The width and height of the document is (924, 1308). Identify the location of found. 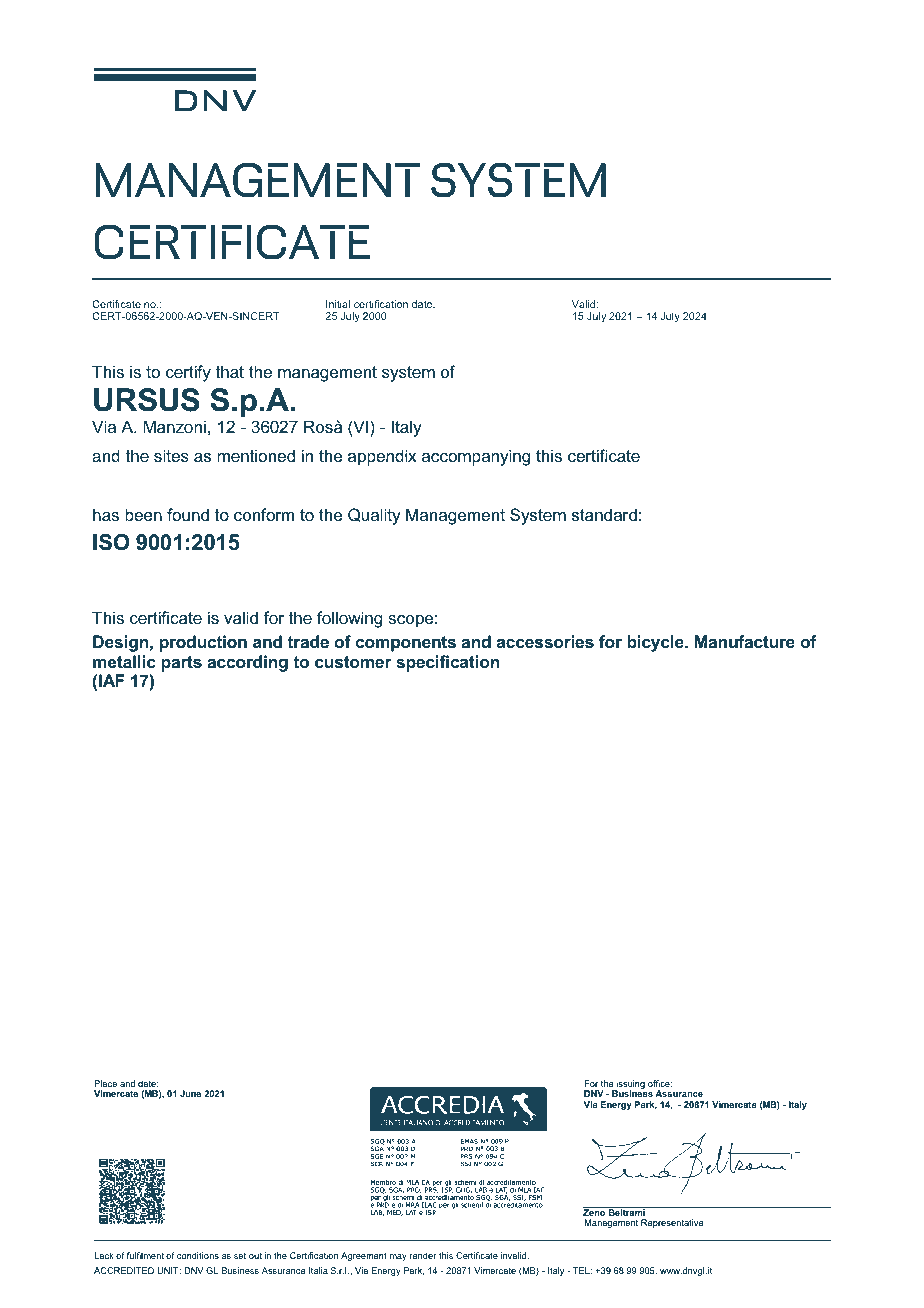
(188, 514).
